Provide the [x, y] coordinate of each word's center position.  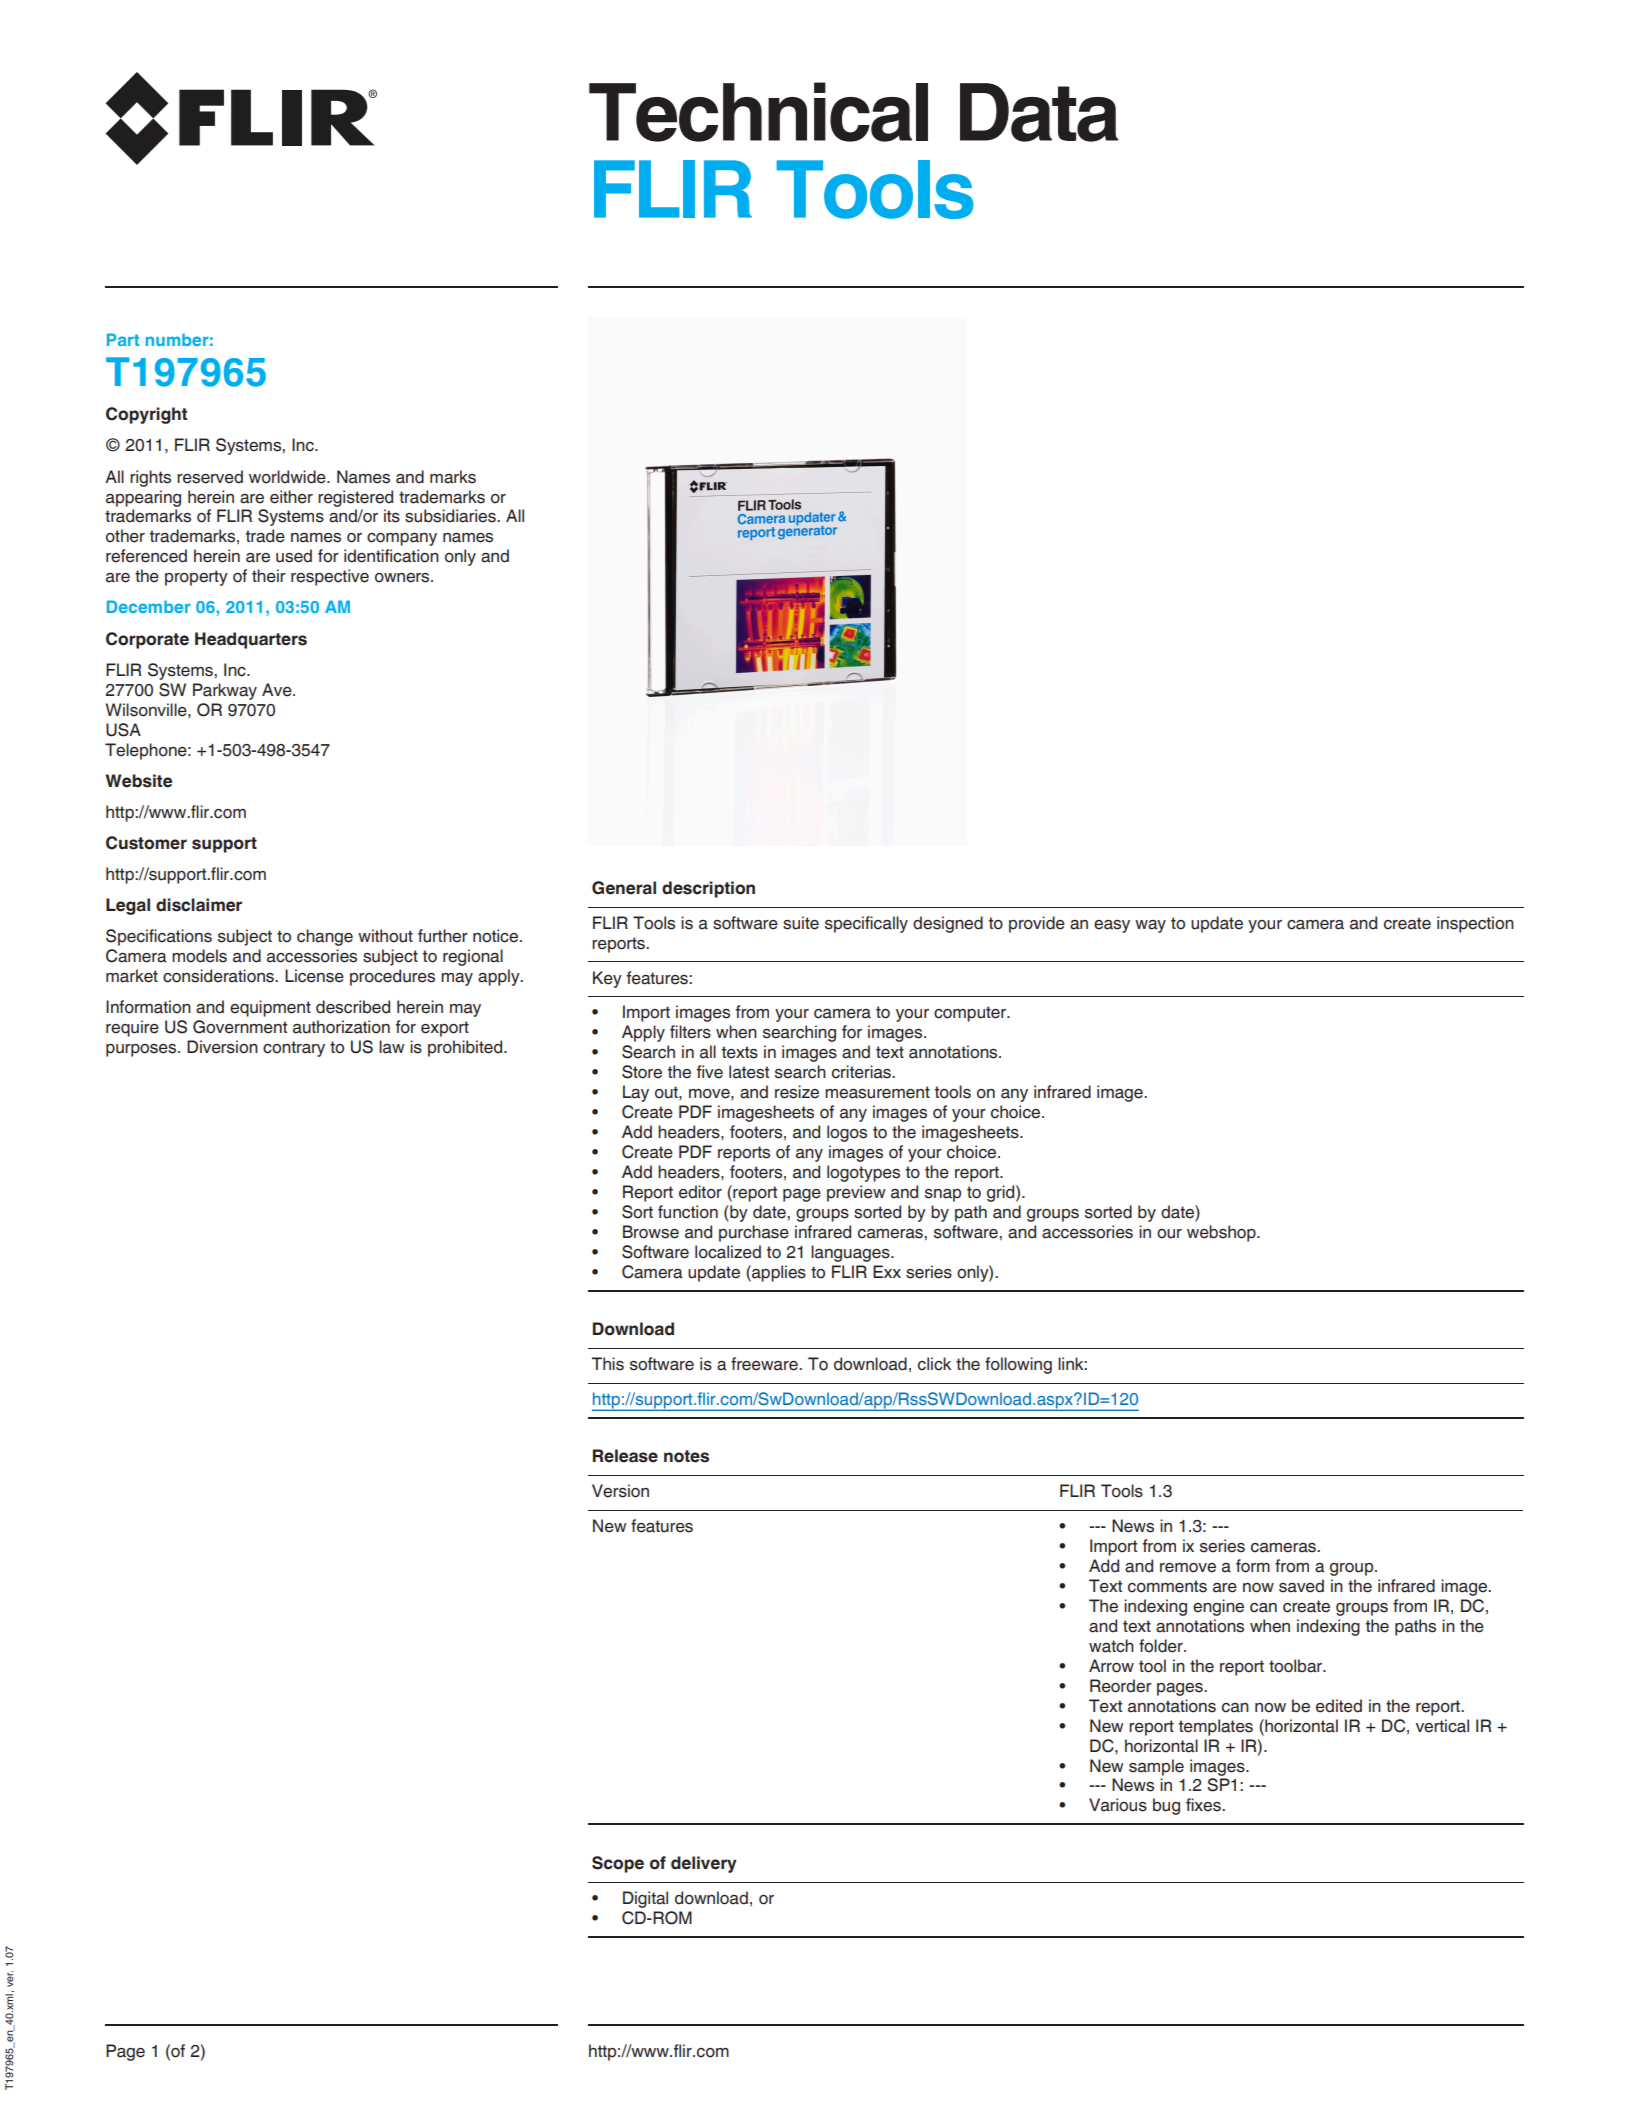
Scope [618, 1864]
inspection [1475, 924]
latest [749, 1072]
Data [1039, 112]
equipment [270, 1008]
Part [123, 339]
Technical [758, 112]
